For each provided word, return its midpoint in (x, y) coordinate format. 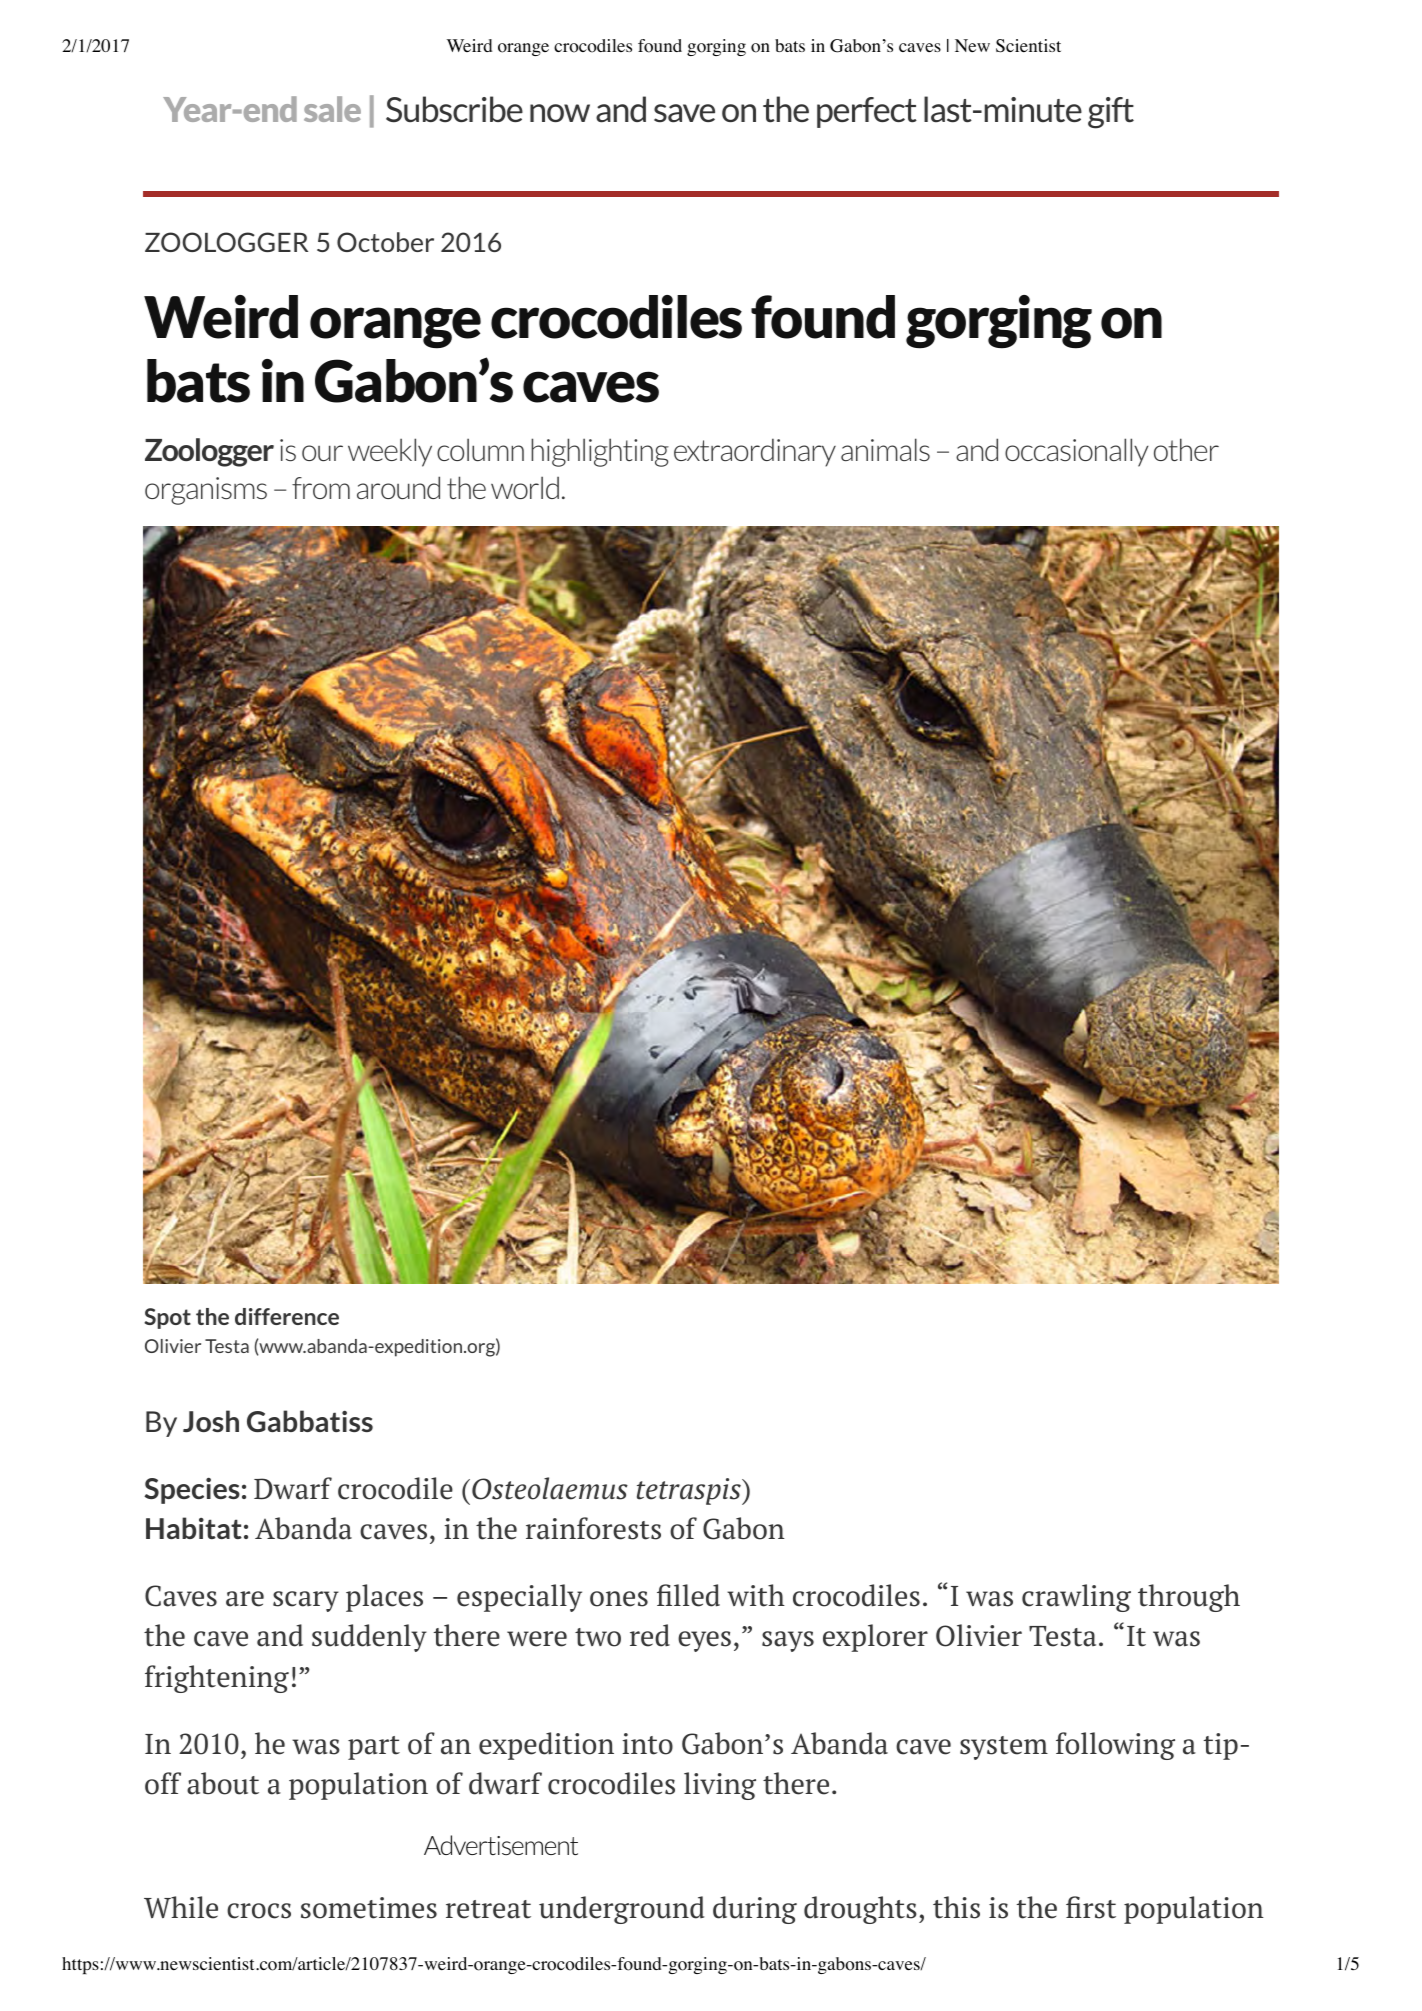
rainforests (593, 1528)
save (684, 113)
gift (1111, 113)
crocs (259, 1911)
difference (287, 1316)
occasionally (1076, 452)
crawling (1076, 1598)
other (1186, 449)
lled (697, 1595)
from (321, 488)
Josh (211, 1421)
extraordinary (755, 452)
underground (621, 1910)
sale (332, 109)
